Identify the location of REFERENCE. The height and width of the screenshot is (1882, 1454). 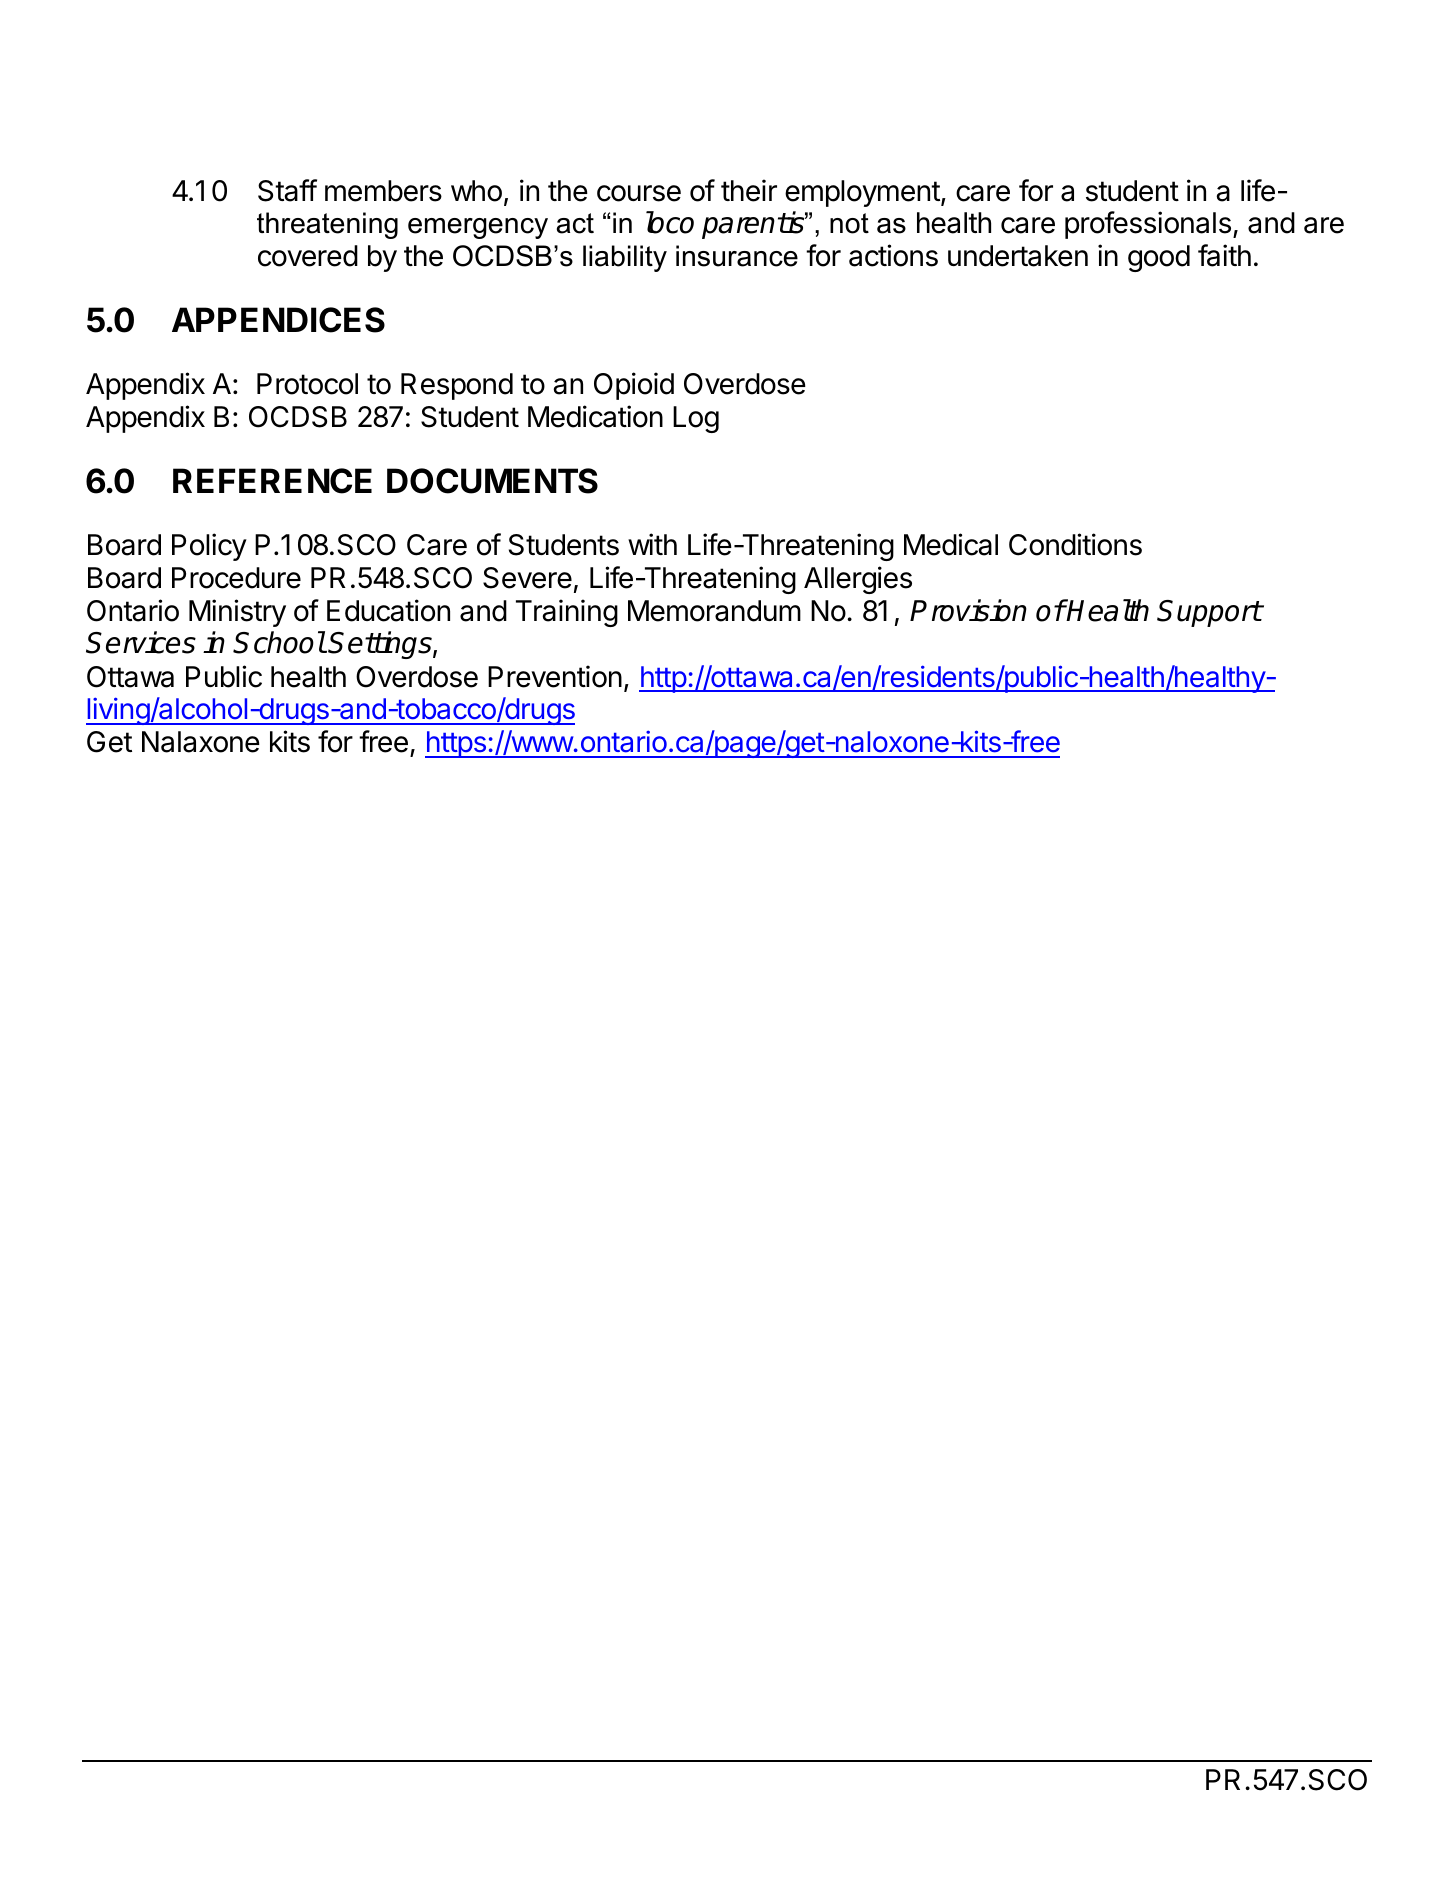
(272, 481).
